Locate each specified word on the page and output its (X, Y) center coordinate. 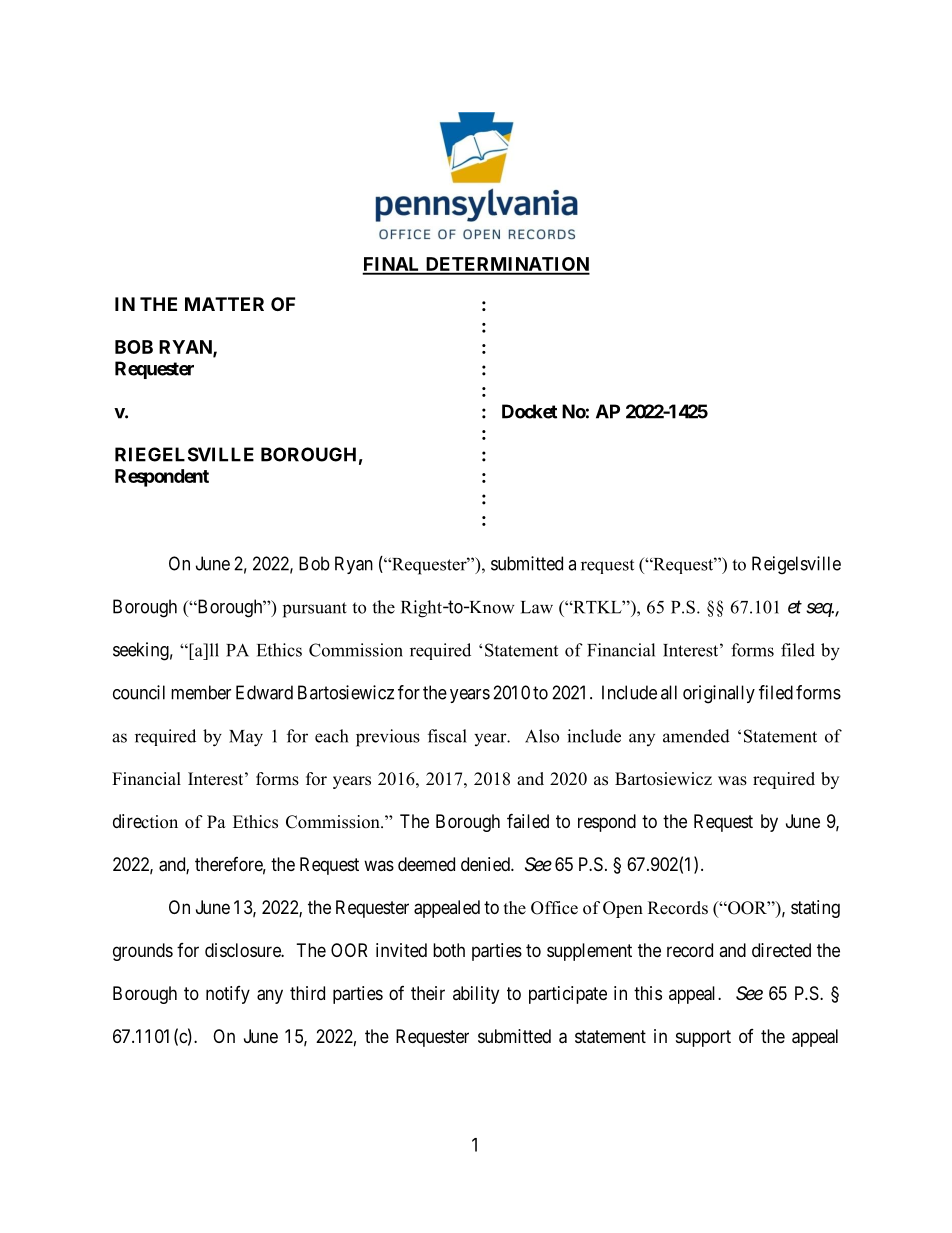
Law (537, 607)
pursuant (315, 610)
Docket (529, 411)
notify (228, 995)
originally (719, 694)
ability (476, 995)
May (246, 738)
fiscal (447, 736)
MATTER (224, 304)
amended (696, 736)
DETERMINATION (506, 265)
